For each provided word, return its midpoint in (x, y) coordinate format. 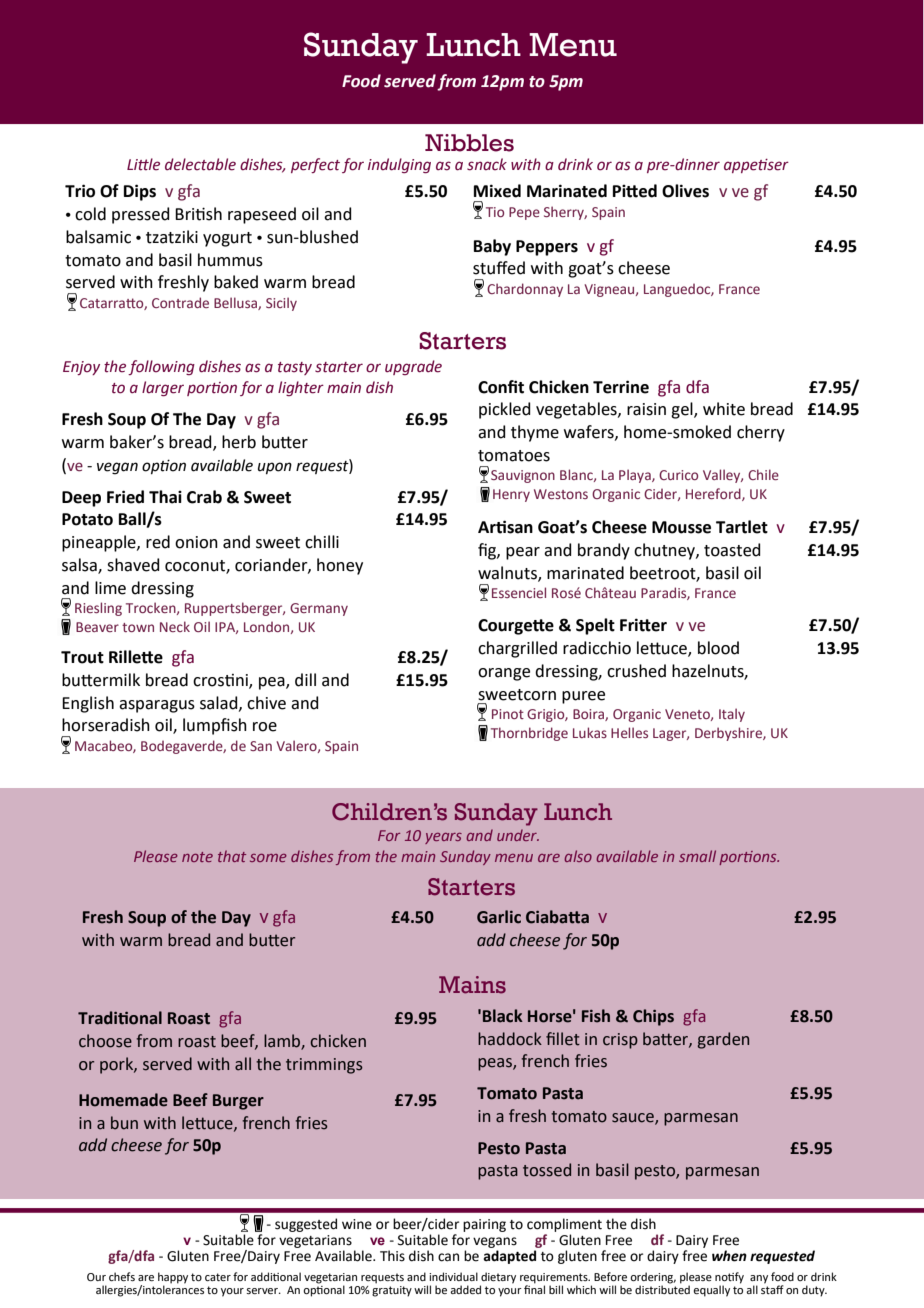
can (448, 1257)
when (729, 1256)
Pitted (635, 191)
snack (487, 164)
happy (173, 1279)
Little (143, 164)
